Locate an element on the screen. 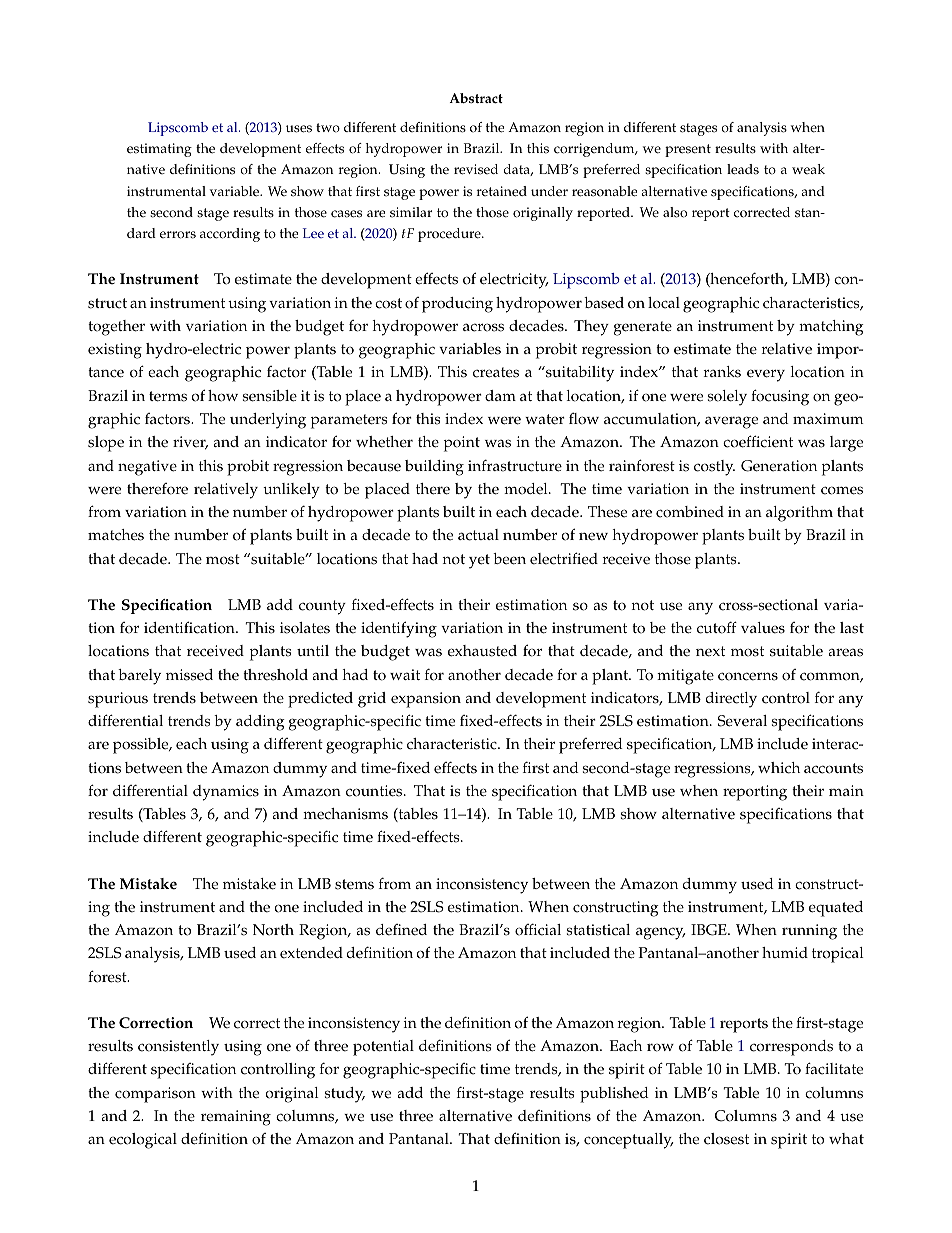 Image resolution: width=952 pixels, height=1233 pixels. creates is located at coordinates (496, 372).
